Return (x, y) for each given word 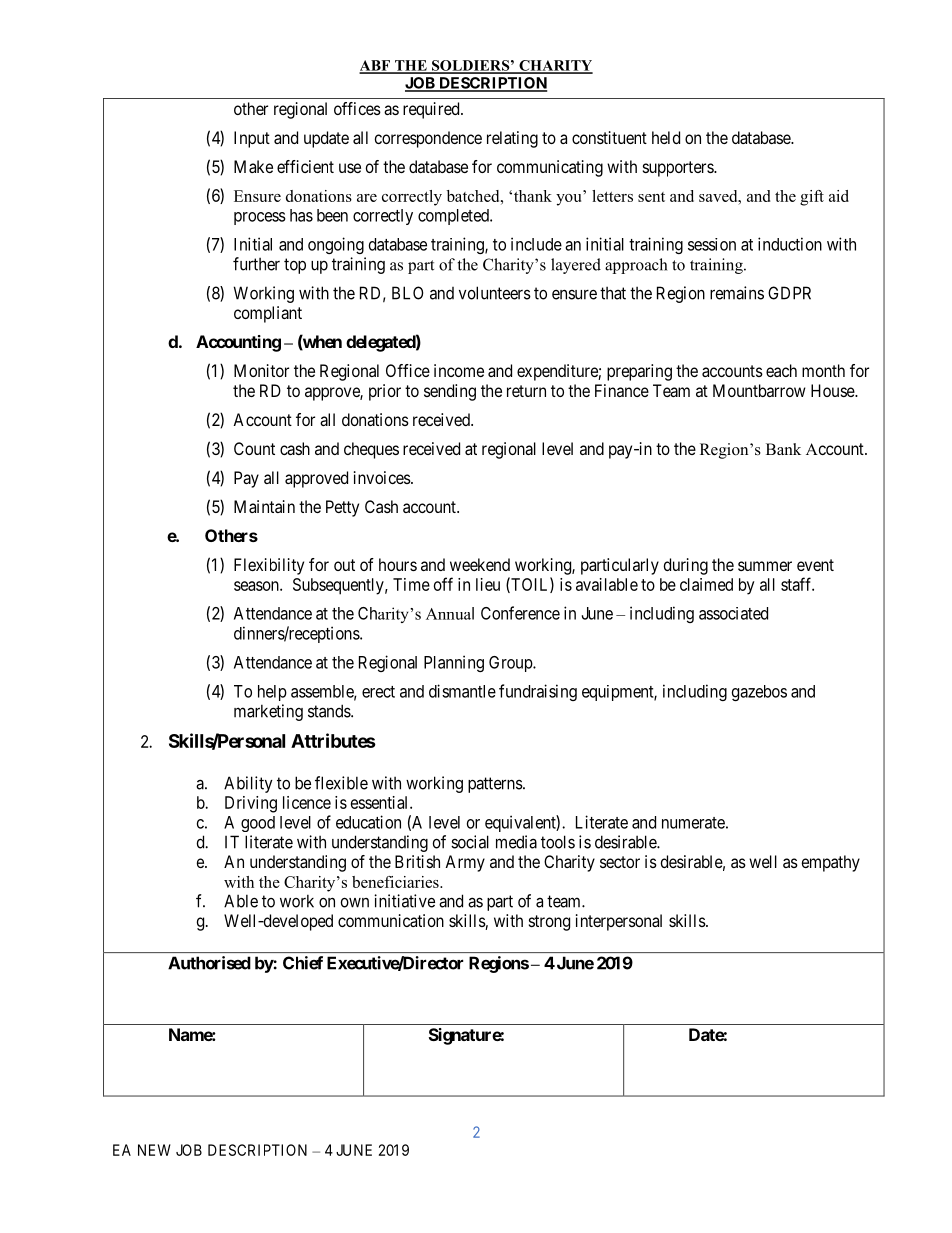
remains (737, 293)
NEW (154, 1150)
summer (765, 566)
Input (252, 139)
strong (549, 923)
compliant (268, 314)
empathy (831, 863)
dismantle (462, 691)
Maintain (264, 506)
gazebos (759, 693)
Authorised (209, 963)
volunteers (495, 293)
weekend (480, 564)
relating (512, 139)
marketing (268, 712)
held (666, 137)
